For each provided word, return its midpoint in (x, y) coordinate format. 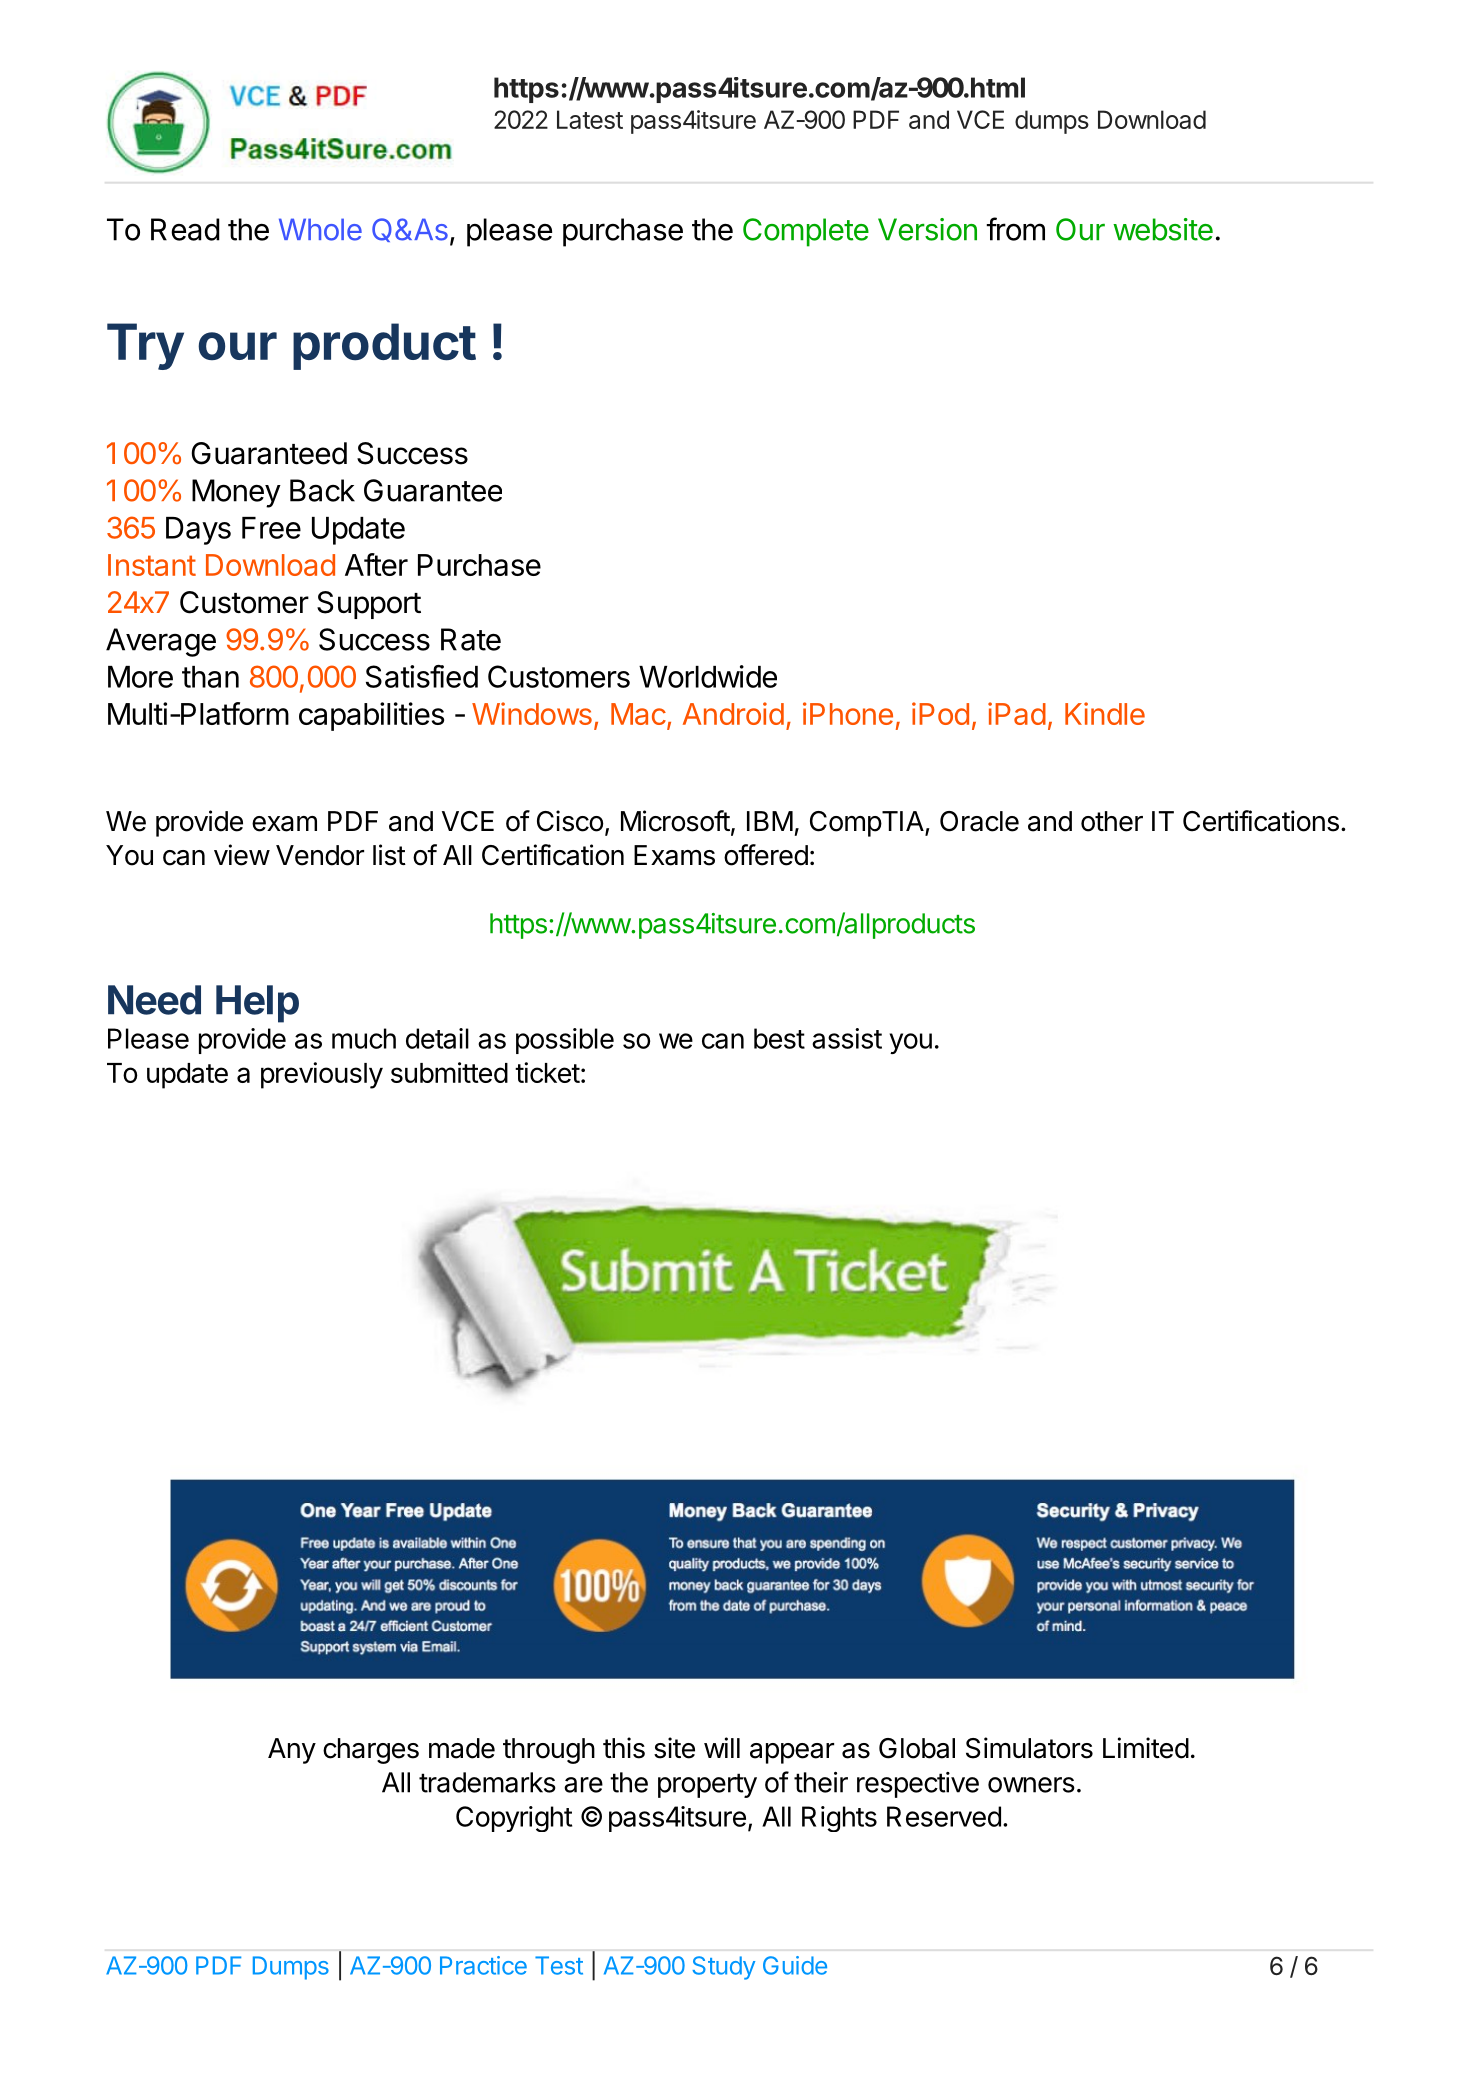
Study (724, 1968)
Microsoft (675, 821)
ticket (547, 1072)
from (1015, 229)
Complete (806, 232)
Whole (320, 229)
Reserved (944, 1816)
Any (292, 1751)
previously (322, 1075)
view (242, 855)
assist (847, 1038)
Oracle (979, 821)
